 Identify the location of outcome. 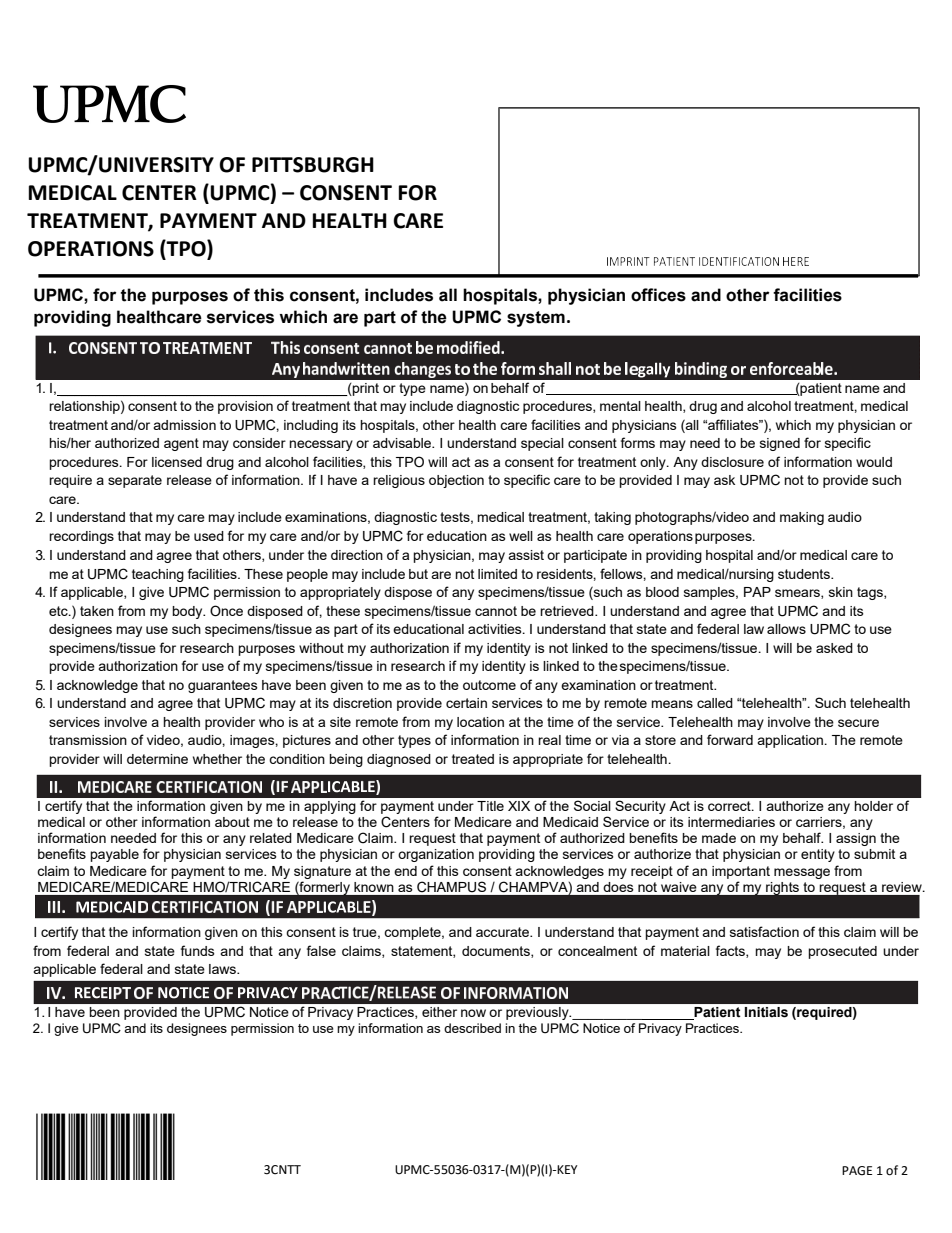
(489, 685).
